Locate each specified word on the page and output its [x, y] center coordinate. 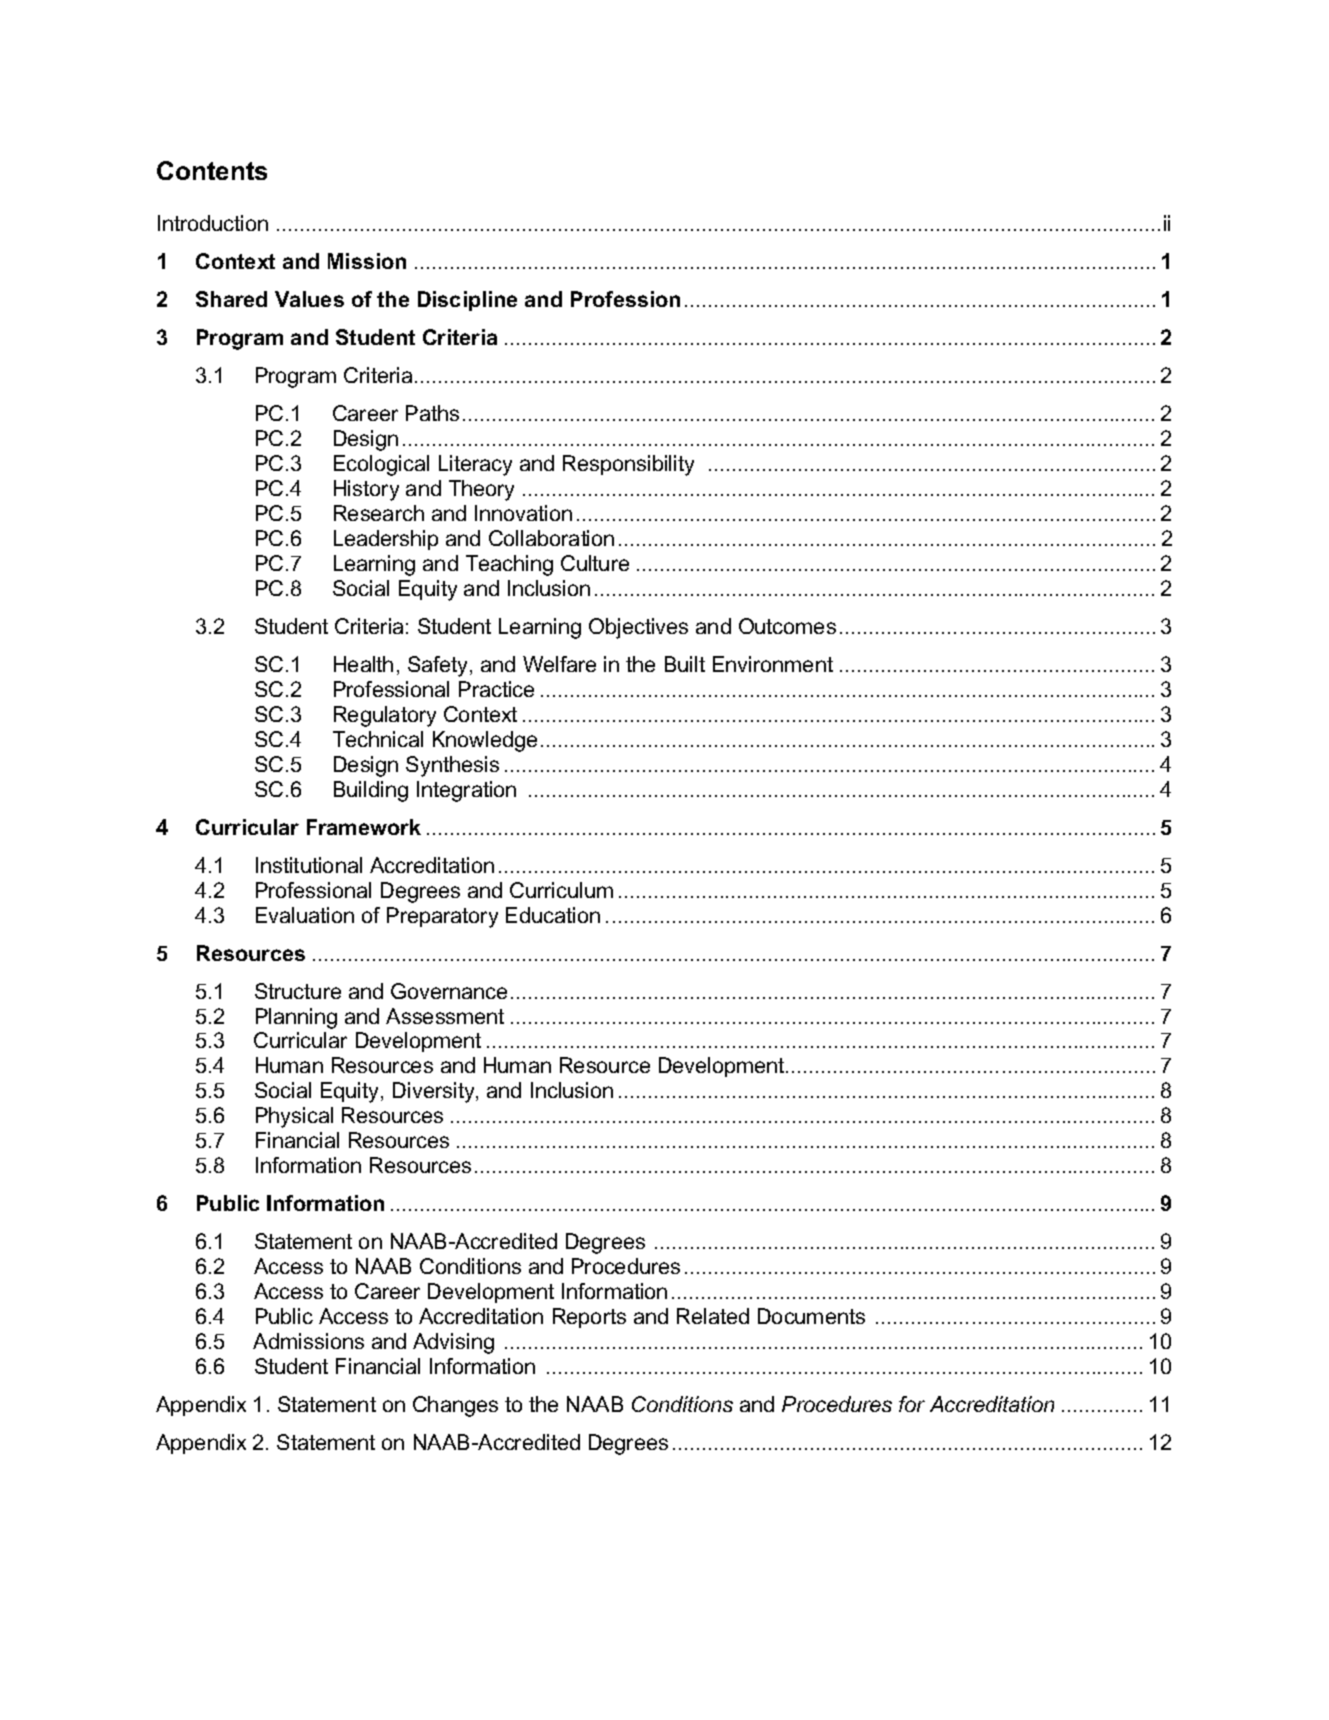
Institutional [309, 865]
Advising [453, 1343]
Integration [466, 791]
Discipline [467, 301]
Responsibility [628, 465]
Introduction [213, 223]
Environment [773, 664]
